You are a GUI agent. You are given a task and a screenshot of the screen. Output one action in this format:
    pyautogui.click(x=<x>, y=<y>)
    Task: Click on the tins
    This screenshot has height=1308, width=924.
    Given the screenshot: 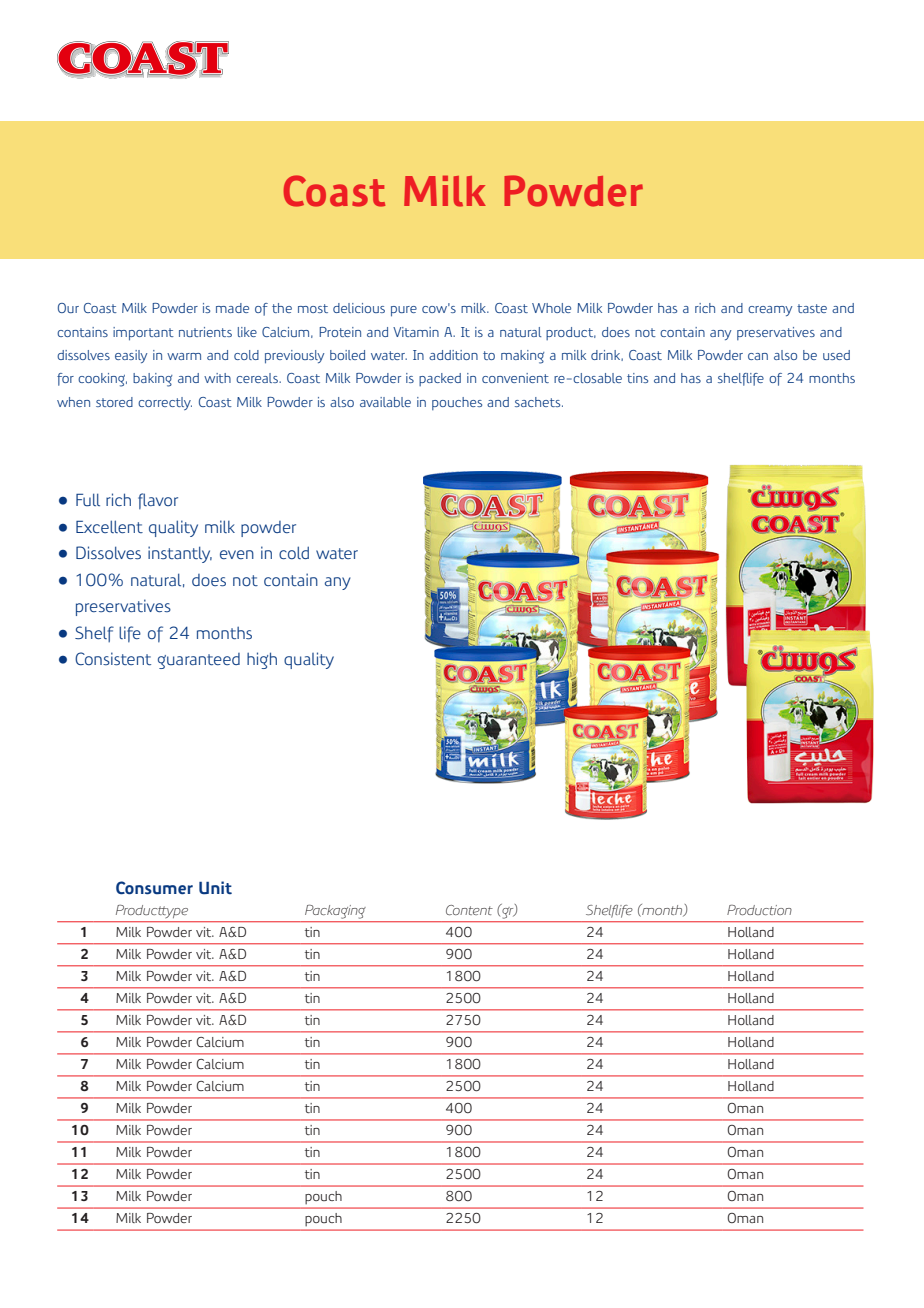 What is the action you would take?
    pyautogui.click(x=637, y=378)
